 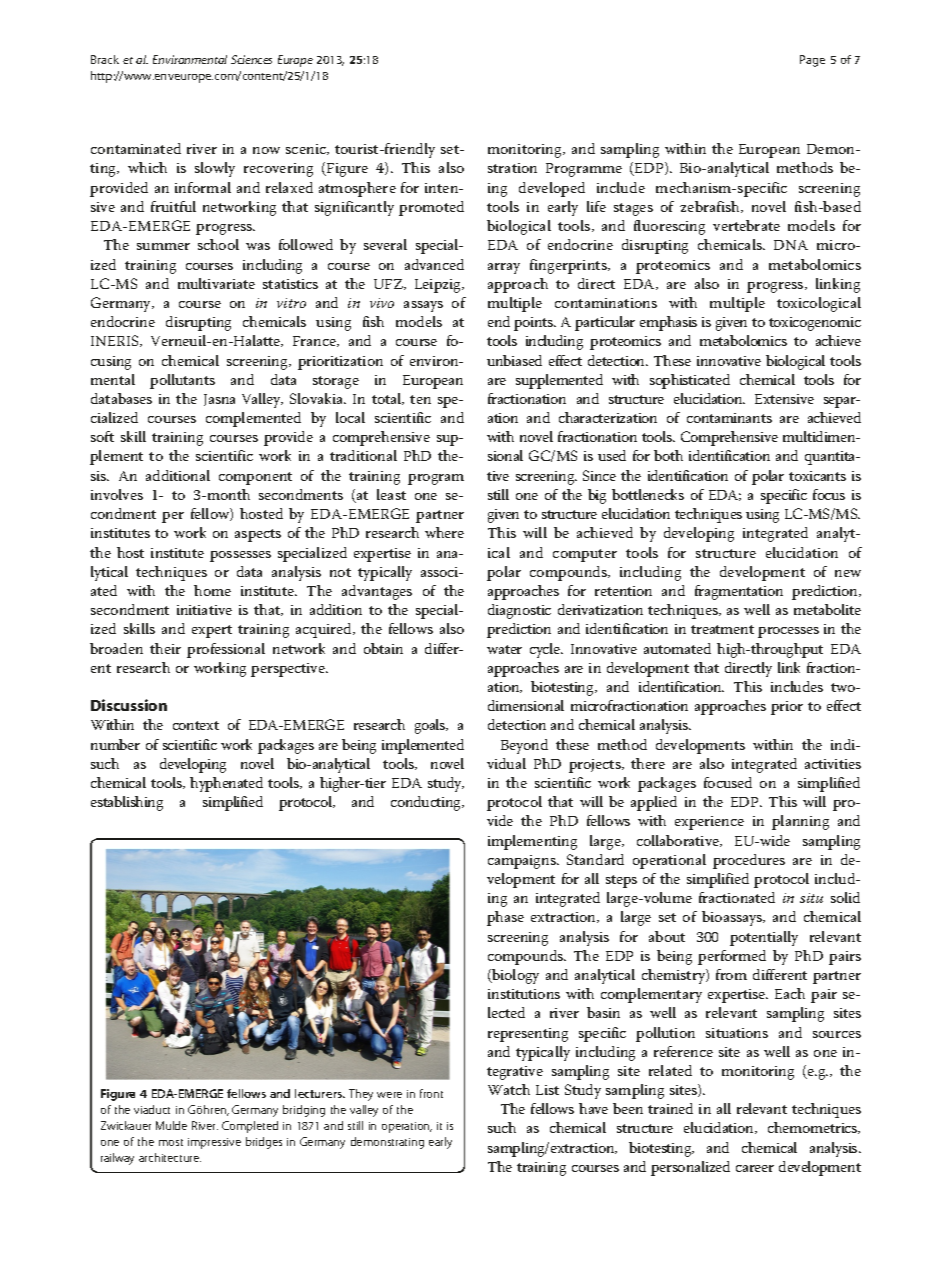 I want to click on total, so click(x=388, y=399).
